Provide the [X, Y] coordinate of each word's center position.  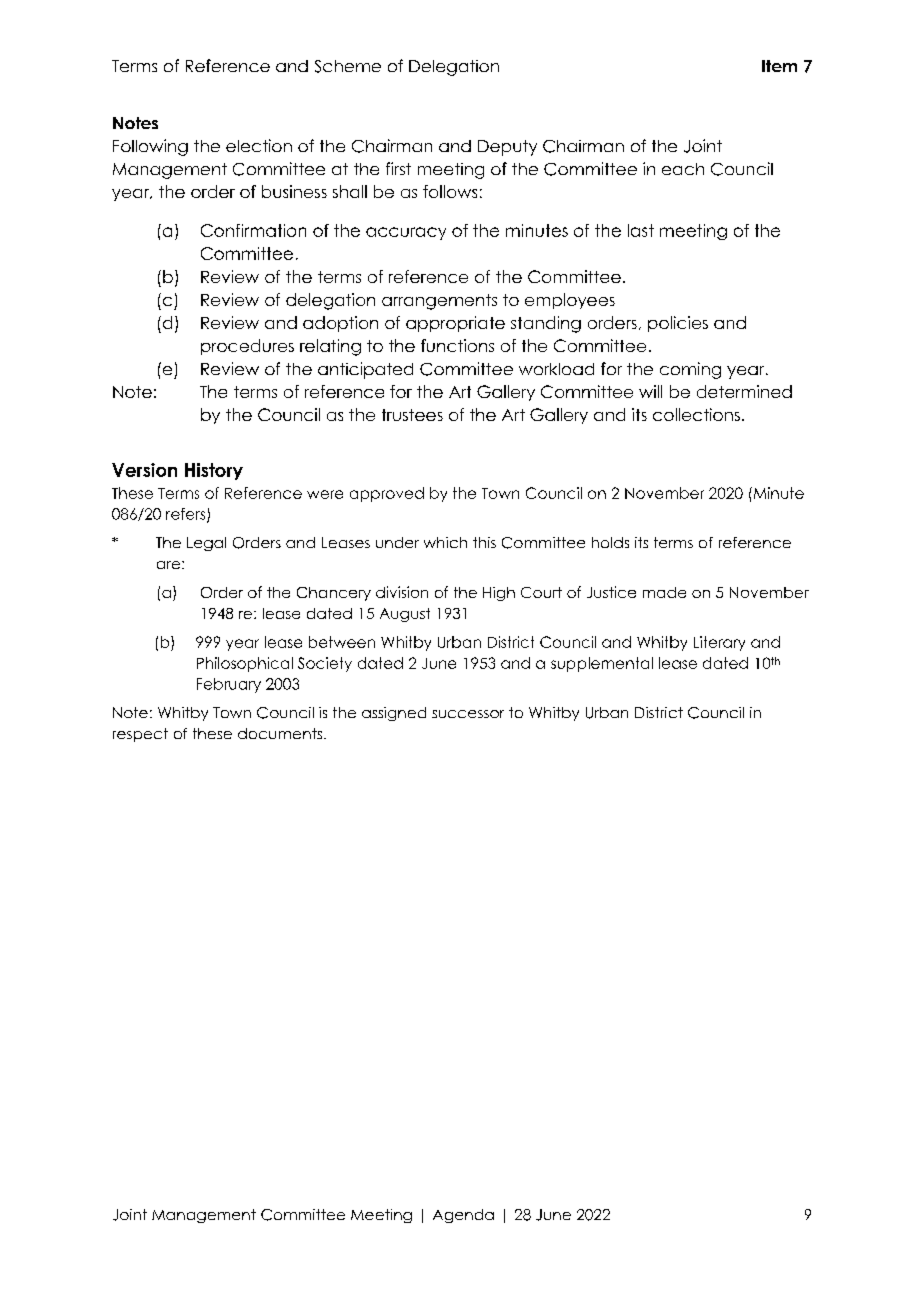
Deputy [507, 148]
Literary [719, 643]
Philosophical [245, 664]
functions [457, 345]
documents [281, 733]
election [259, 145]
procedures [247, 347]
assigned [394, 714]
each [683, 169]
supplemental [602, 664]
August [405, 615]
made [664, 592]
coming [690, 370]
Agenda [463, 1216]
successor [468, 714]
